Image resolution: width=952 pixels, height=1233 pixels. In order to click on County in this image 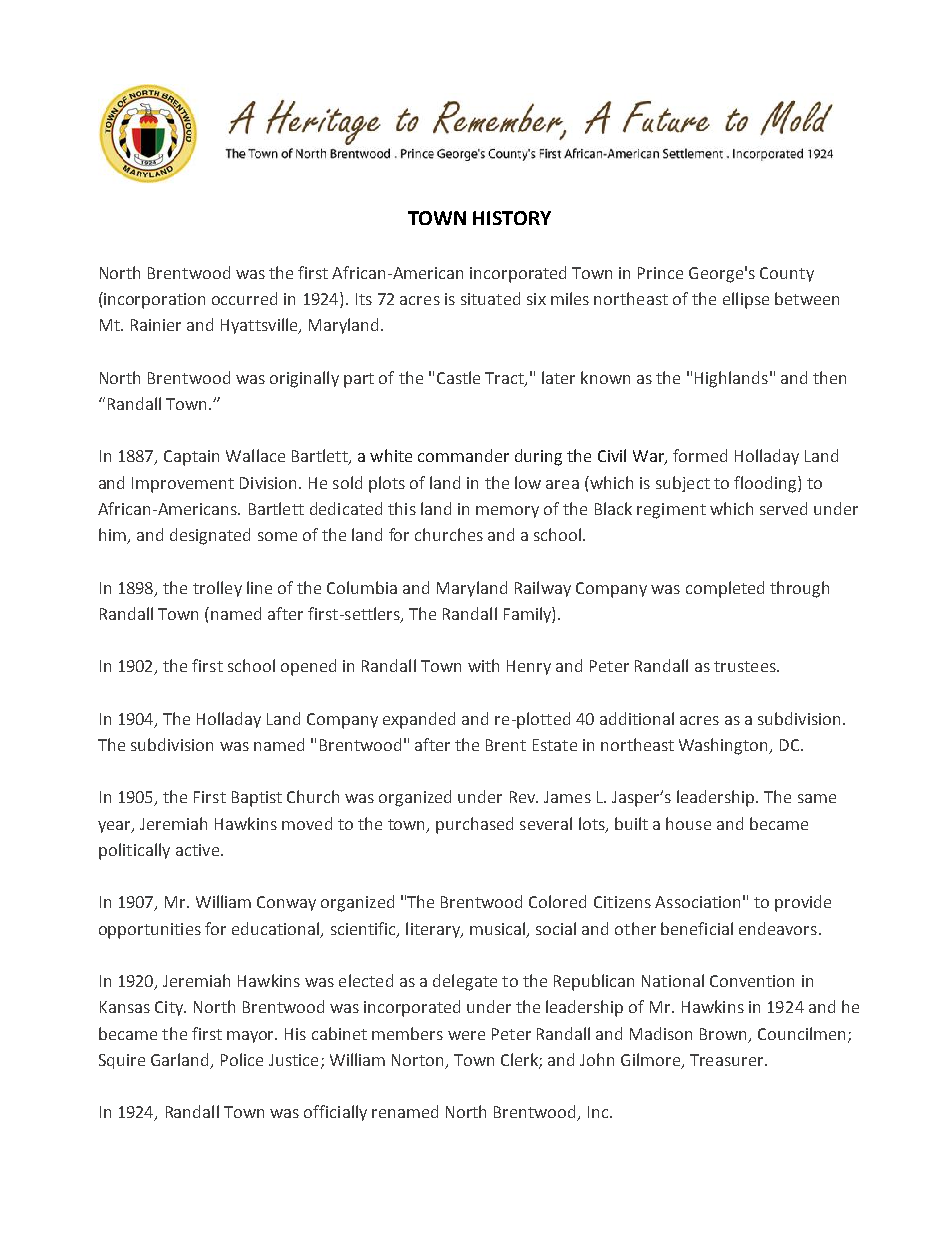, I will do `click(787, 274)`.
